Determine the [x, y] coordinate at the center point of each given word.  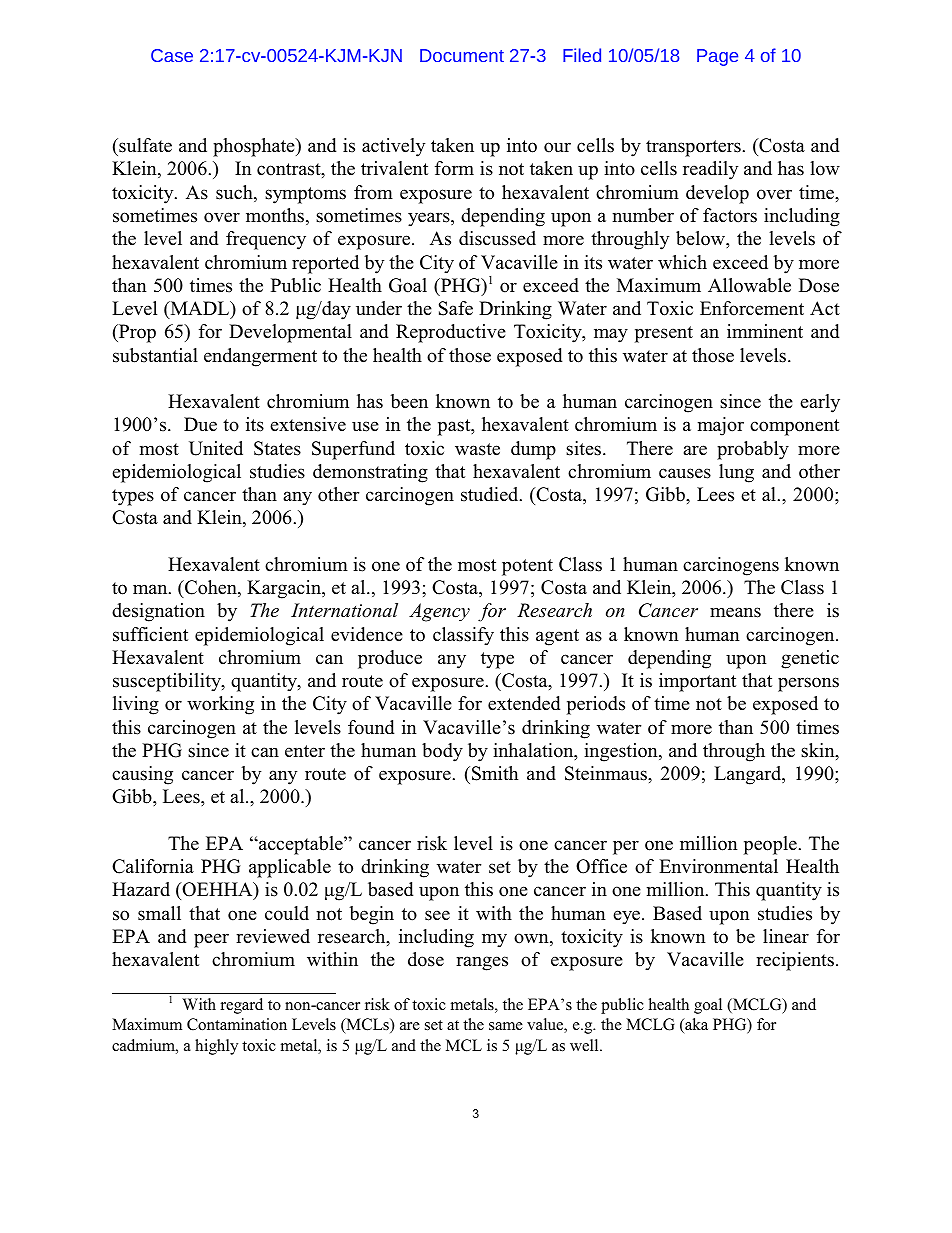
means [735, 612]
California [153, 866]
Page [717, 57]
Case [172, 55]
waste [477, 449]
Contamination [237, 1024]
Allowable [749, 285]
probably [753, 450]
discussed [497, 238]
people [770, 845]
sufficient [150, 634]
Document [462, 55]
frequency [266, 240]
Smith [495, 773]
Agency [439, 612]
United [216, 448]
